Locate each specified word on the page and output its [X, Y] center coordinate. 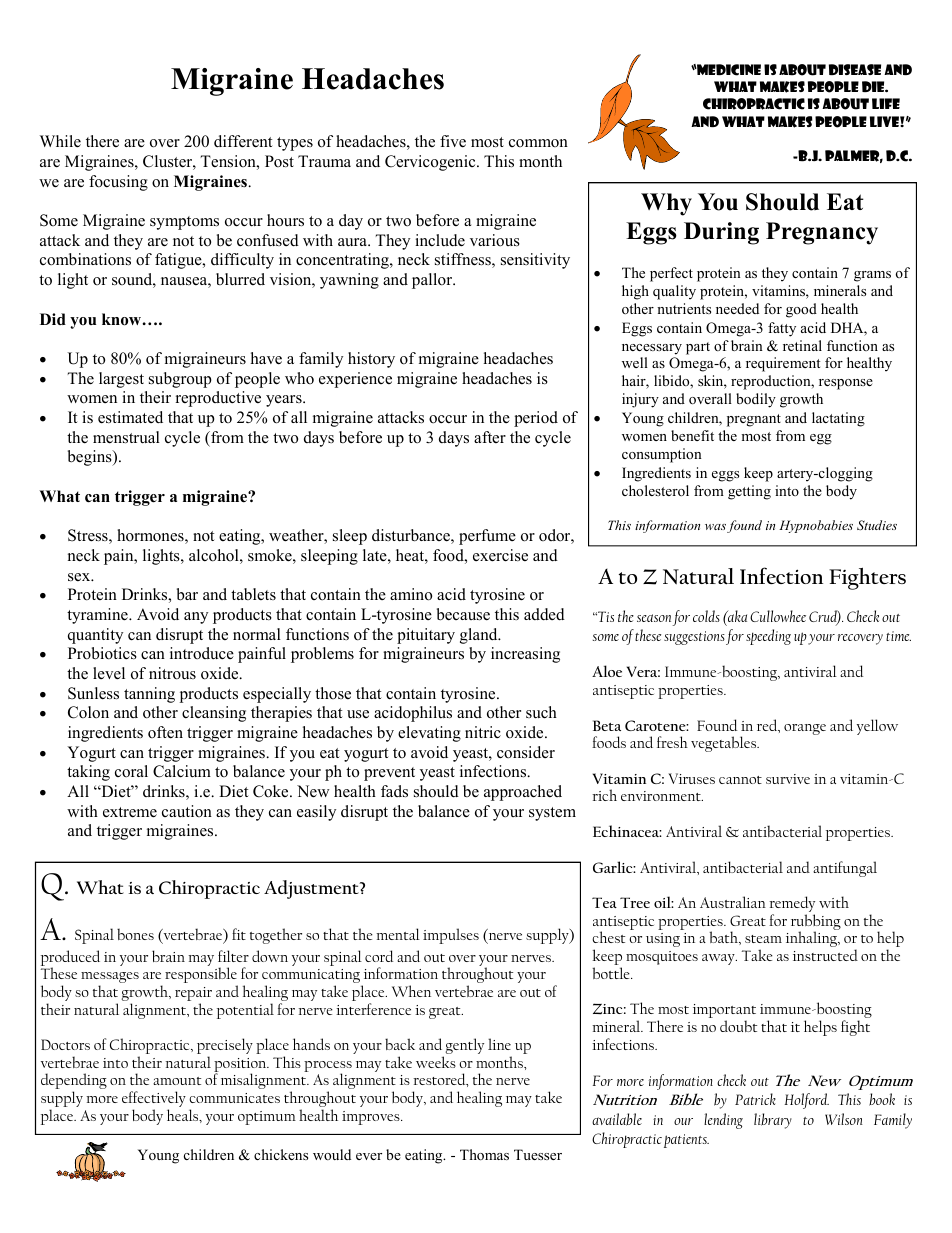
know [122, 319]
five [453, 141]
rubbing [816, 923]
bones [135, 934]
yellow [877, 727]
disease [855, 69]
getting [749, 492]
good [801, 310]
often [165, 732]
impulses [451, 936]
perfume [487, 537]
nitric [483, 732]
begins [91, 458]
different [243, 141]
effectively [154, 1100]
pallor [433, 281]
